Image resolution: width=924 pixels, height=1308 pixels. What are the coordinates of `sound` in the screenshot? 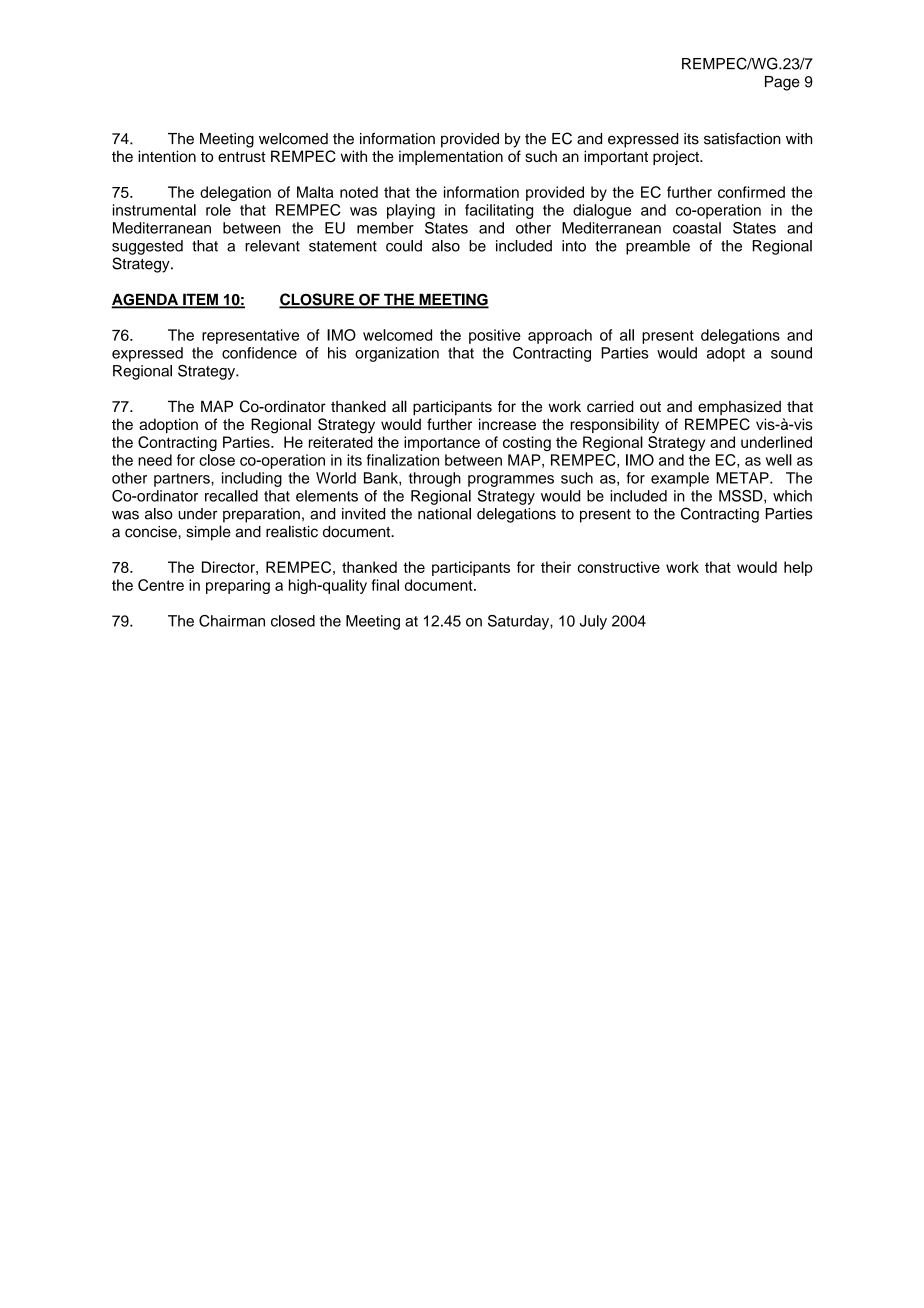 It's located at (791, 353).
